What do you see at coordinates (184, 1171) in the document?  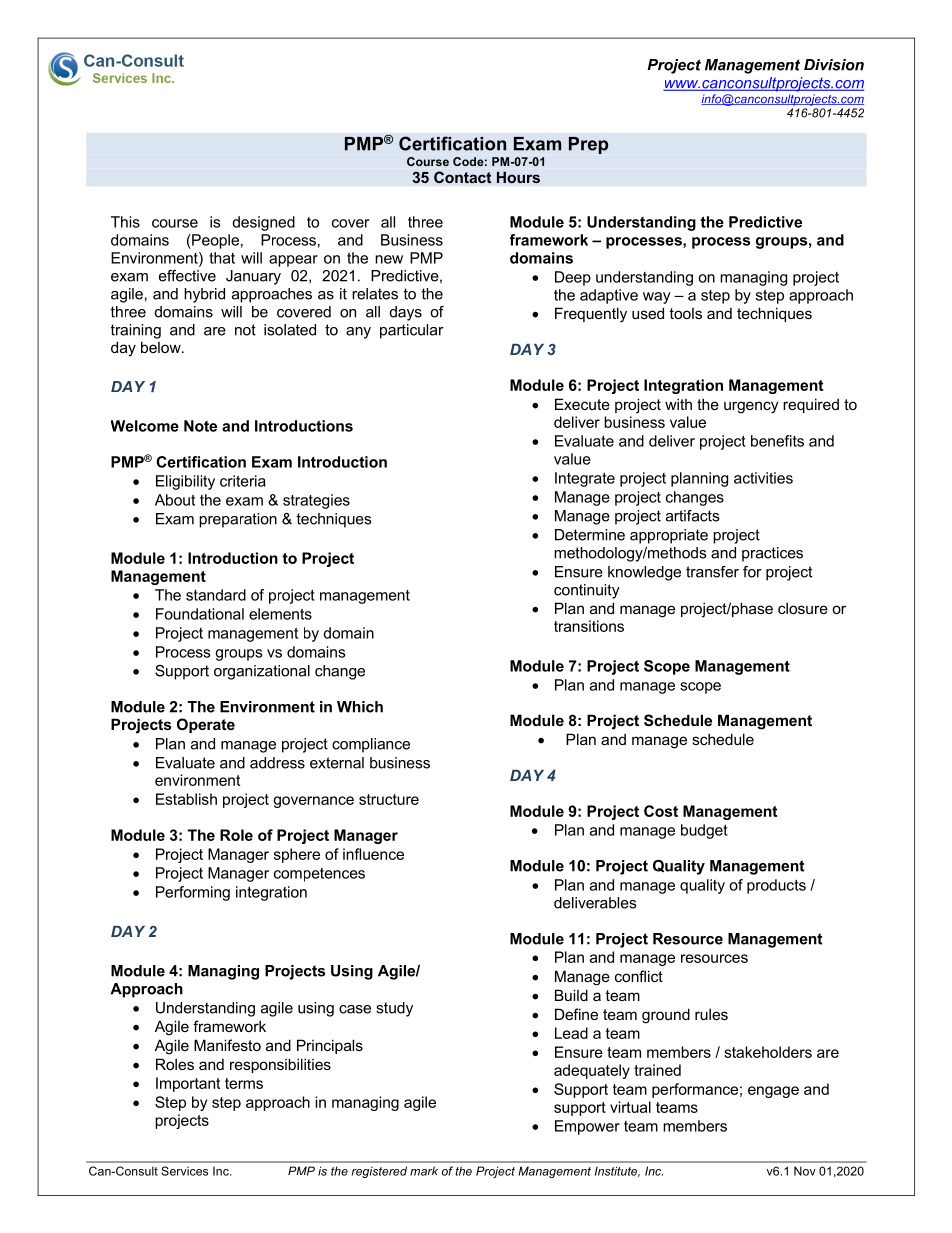 I see `Services` at bounding box center [184, 1171].
